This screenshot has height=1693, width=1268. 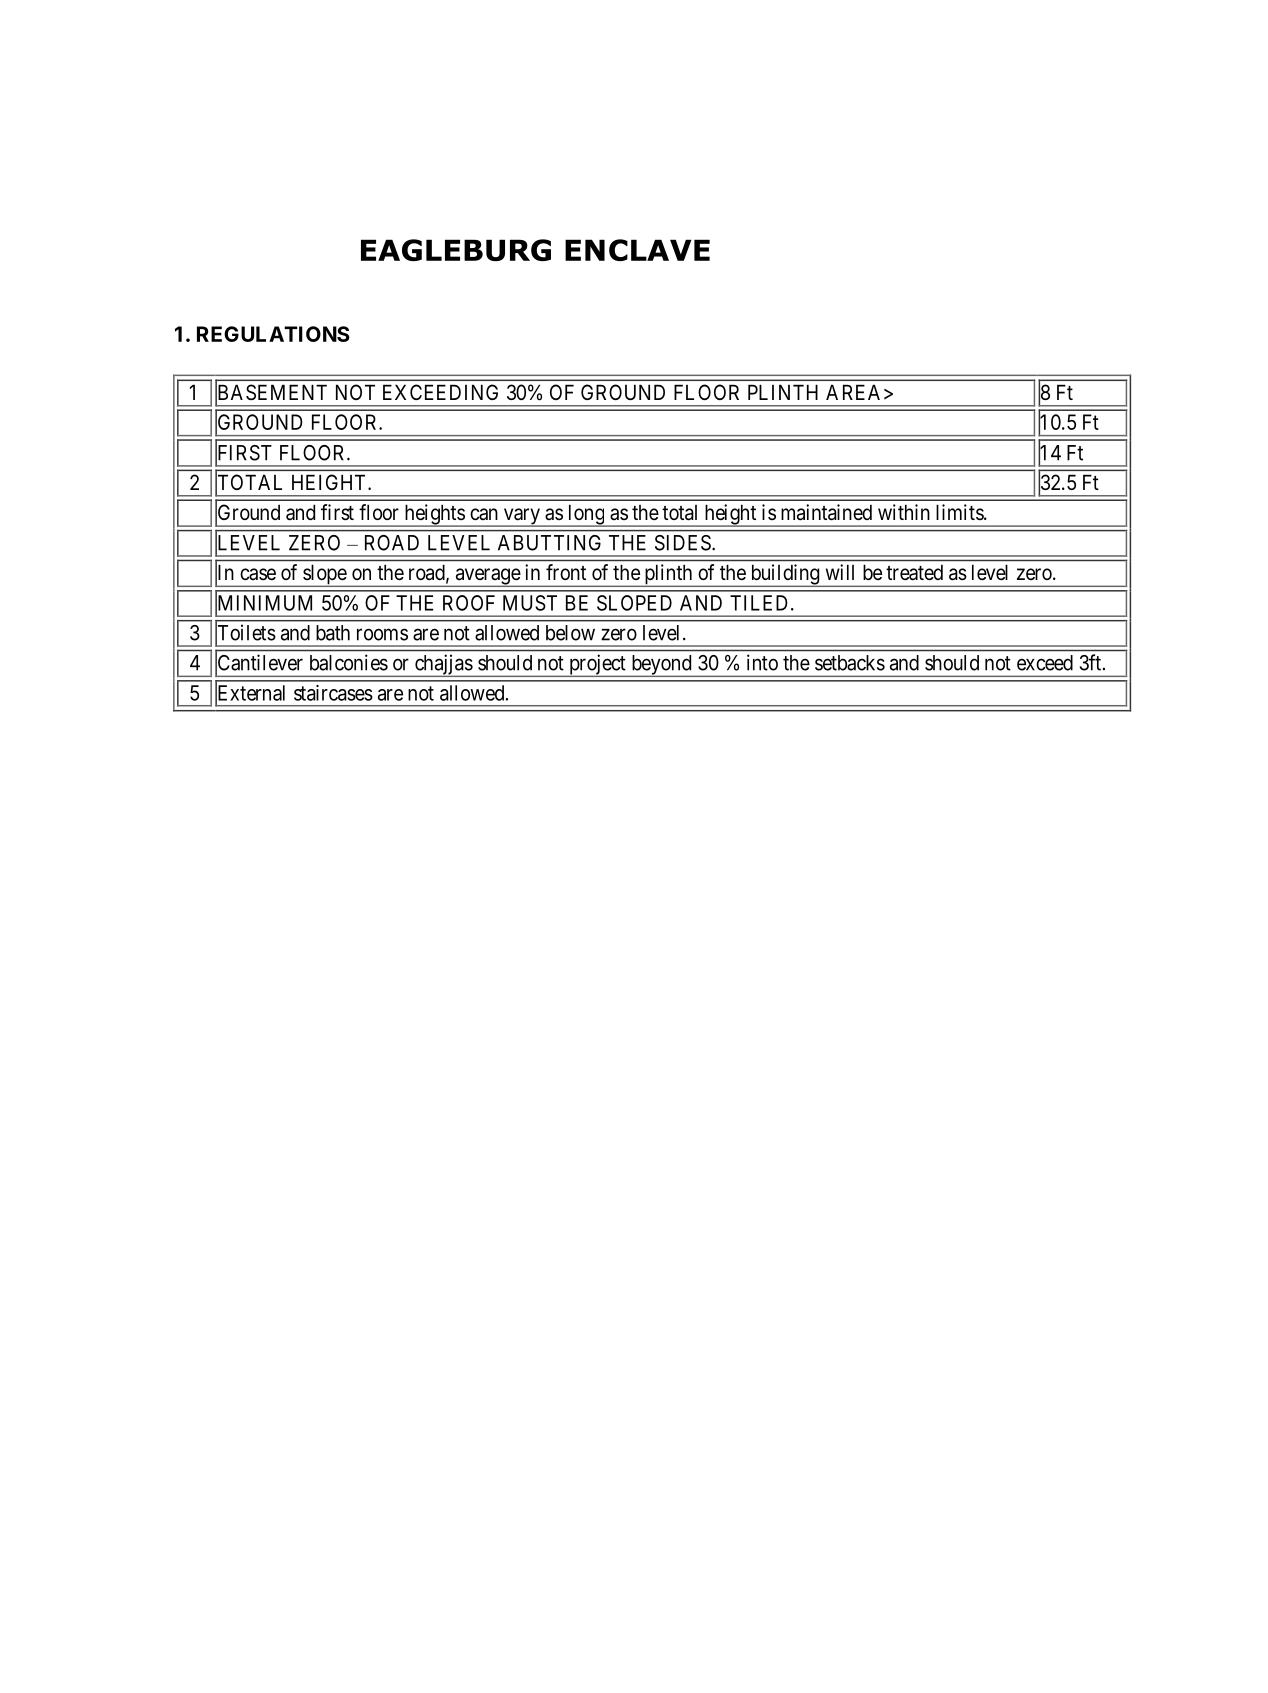 I want to click on long, so click(x=586, y=515).
